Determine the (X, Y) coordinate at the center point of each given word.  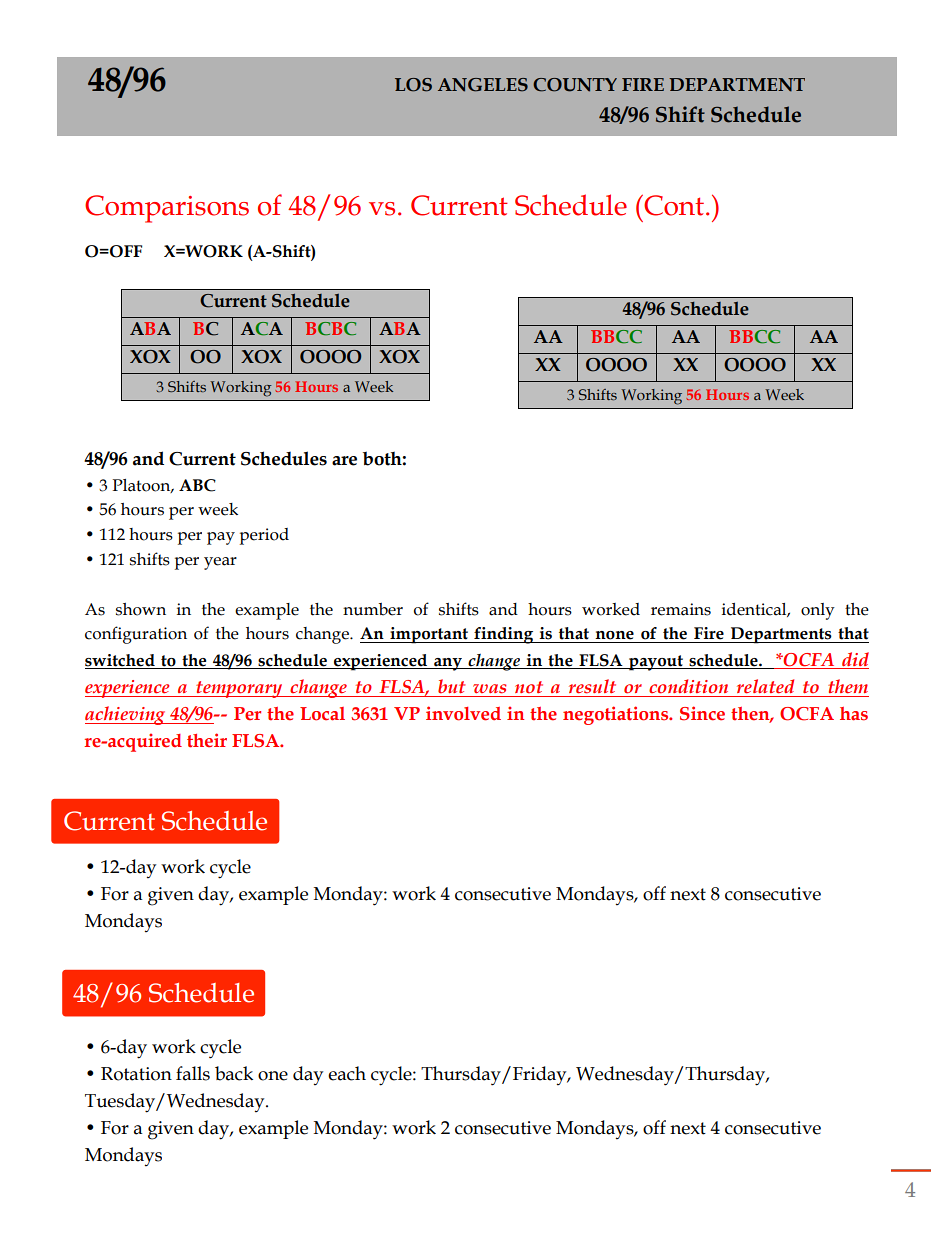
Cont (674, 205)
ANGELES (483, 85)
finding (504, 635)
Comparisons (167, 209)
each (347, 1073)
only (818, 611)
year (220, 563)
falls (193, 1073)
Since (702, 713)
